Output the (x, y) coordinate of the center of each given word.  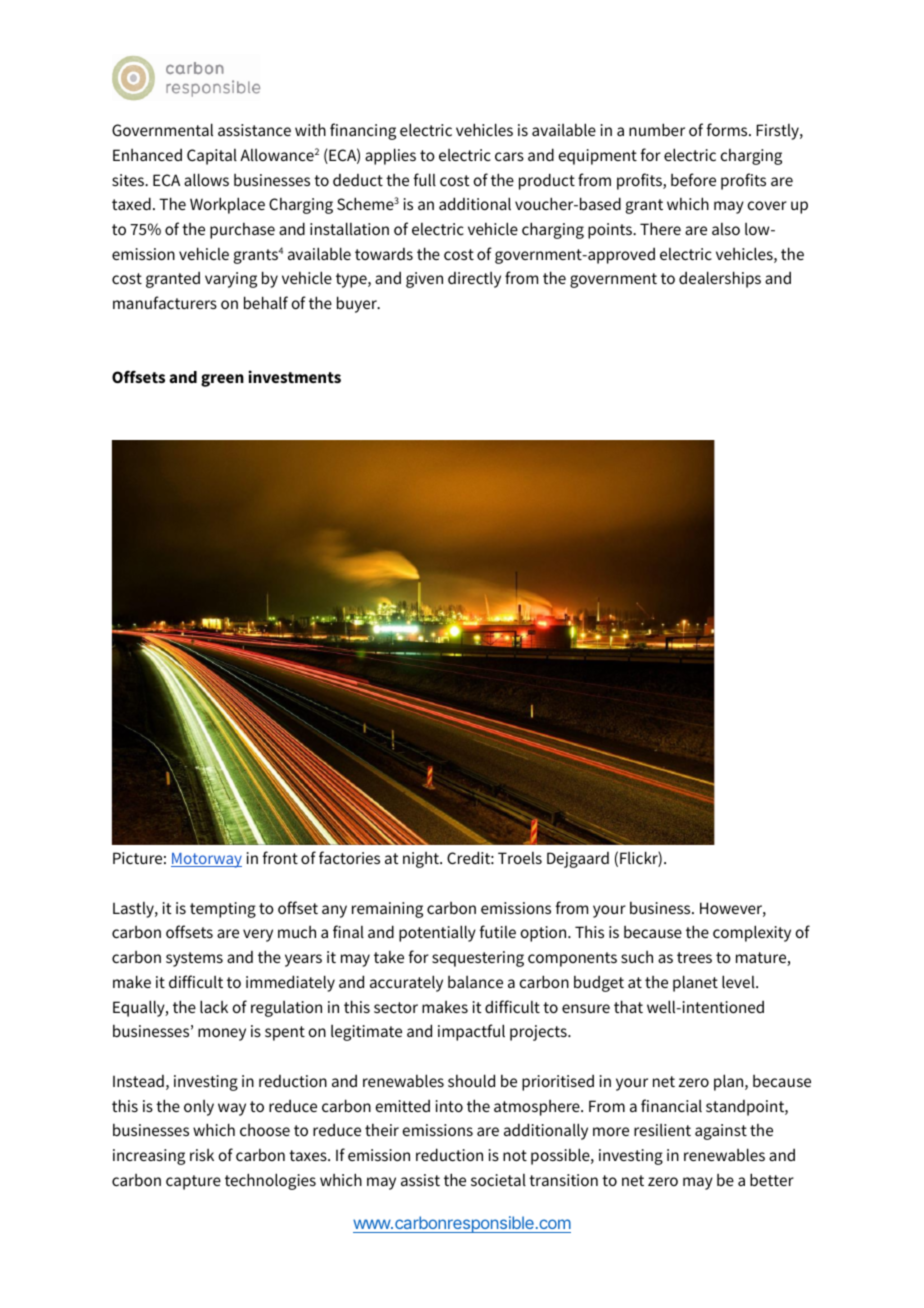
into (449, 1106)
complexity (752, 933)
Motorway (206, 860)
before (693, 179)
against (721, 1132)
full (425, 179)
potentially (437, 933)
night (422, 860)
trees (694, 957)
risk (202, 1155)
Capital (212, 157)
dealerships (720, 279)
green (222, 380)
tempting (223, 910)
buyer (358, 304)
